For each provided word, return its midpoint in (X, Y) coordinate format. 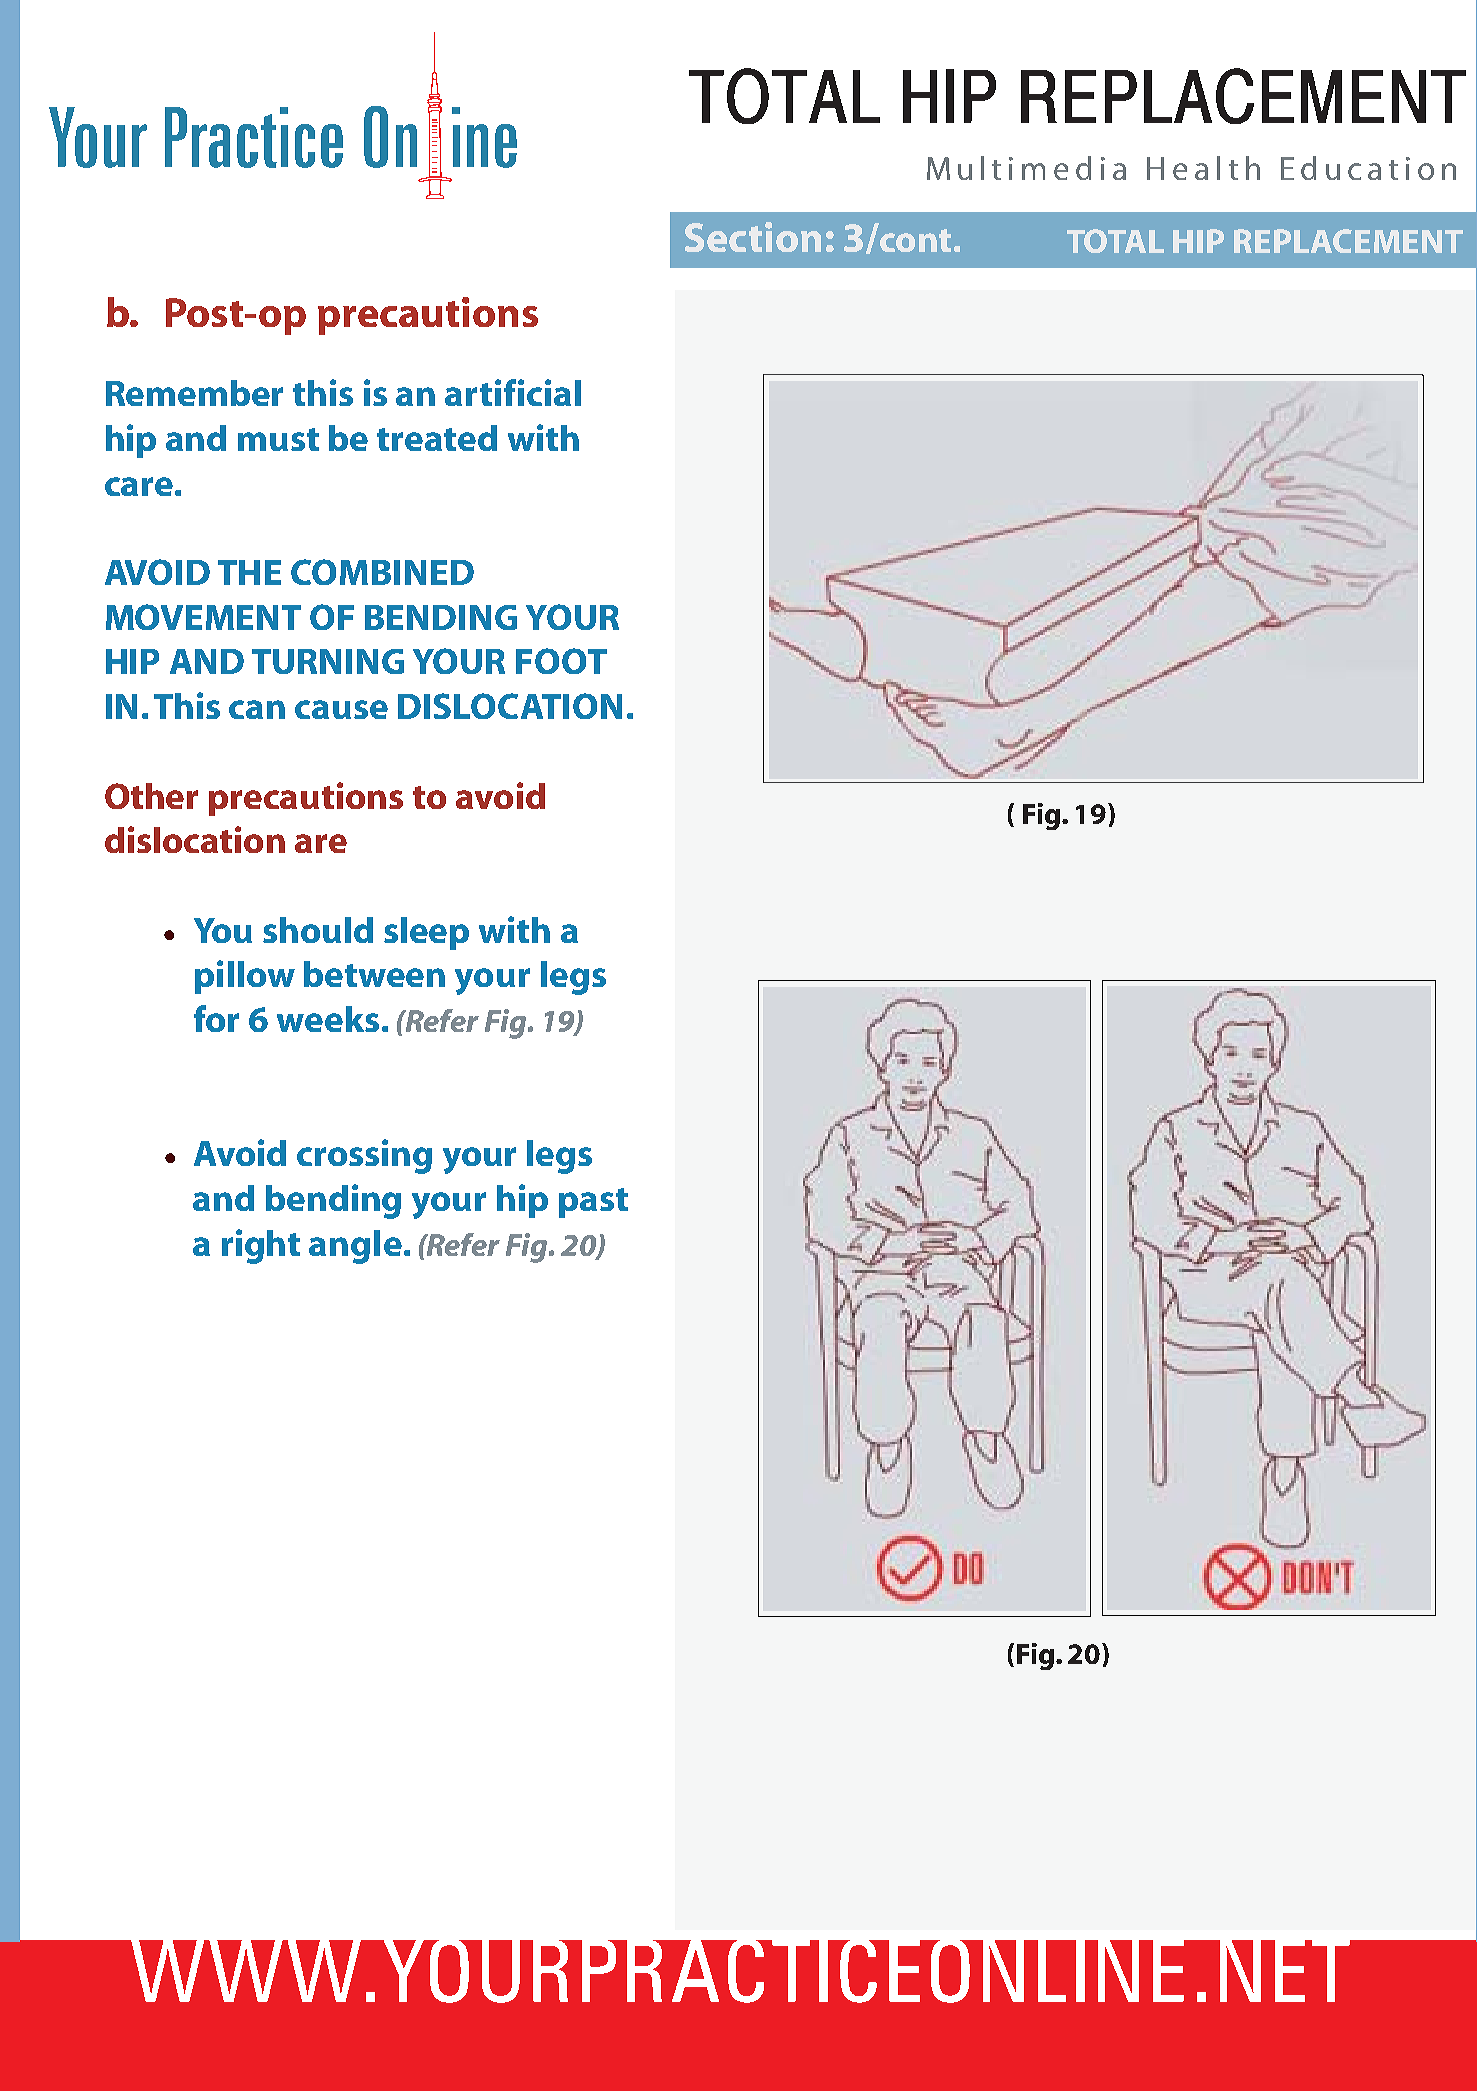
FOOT (561, 661)
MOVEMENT (203, 617)
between (374, 974)
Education (1368, 168)
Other (151, 796)
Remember (194, 393)
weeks (328, 1019)
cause (341, 709)
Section (753, 237)
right (261, 1246)
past (593, 1203)
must (278, 439)
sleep (426, 933)
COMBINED (382, 572)
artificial (513, 392)
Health (1203, 168)
